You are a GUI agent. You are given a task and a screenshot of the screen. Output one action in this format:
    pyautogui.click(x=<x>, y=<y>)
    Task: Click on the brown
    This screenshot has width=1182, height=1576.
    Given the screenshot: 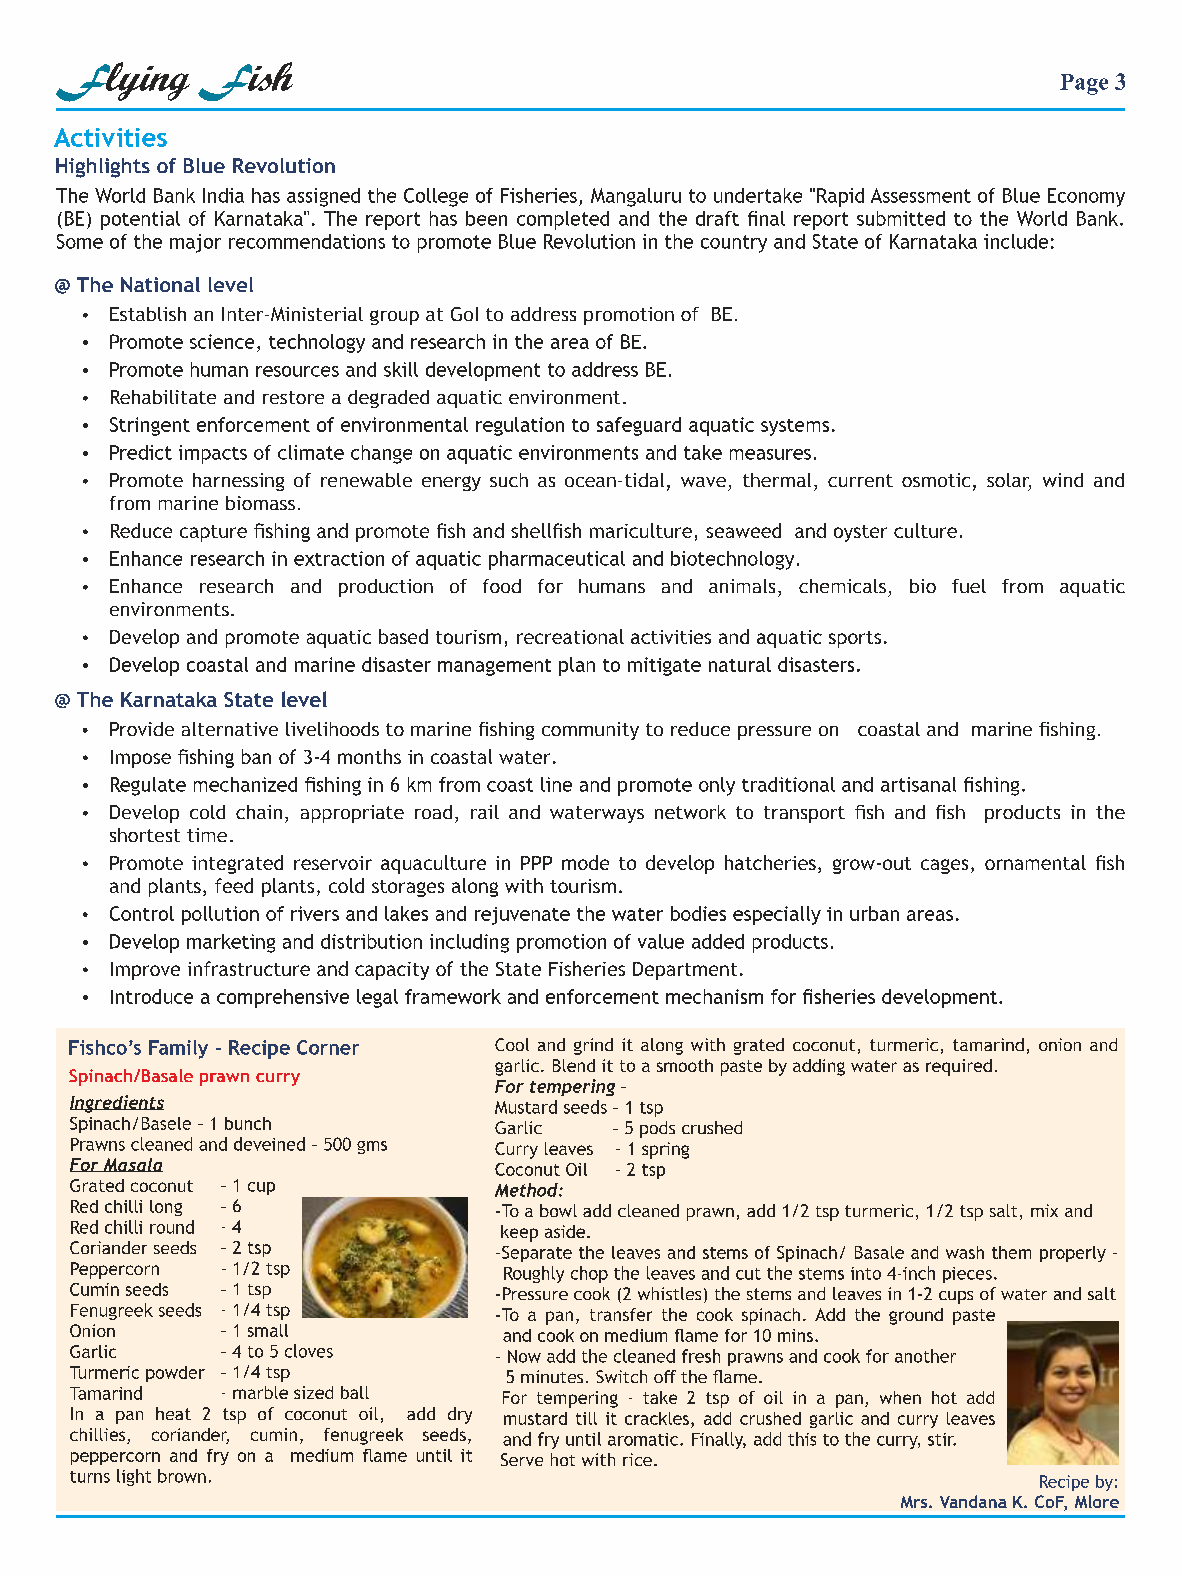 What is the action you would take?
    pyautogui.click(x=182, y=1476)
